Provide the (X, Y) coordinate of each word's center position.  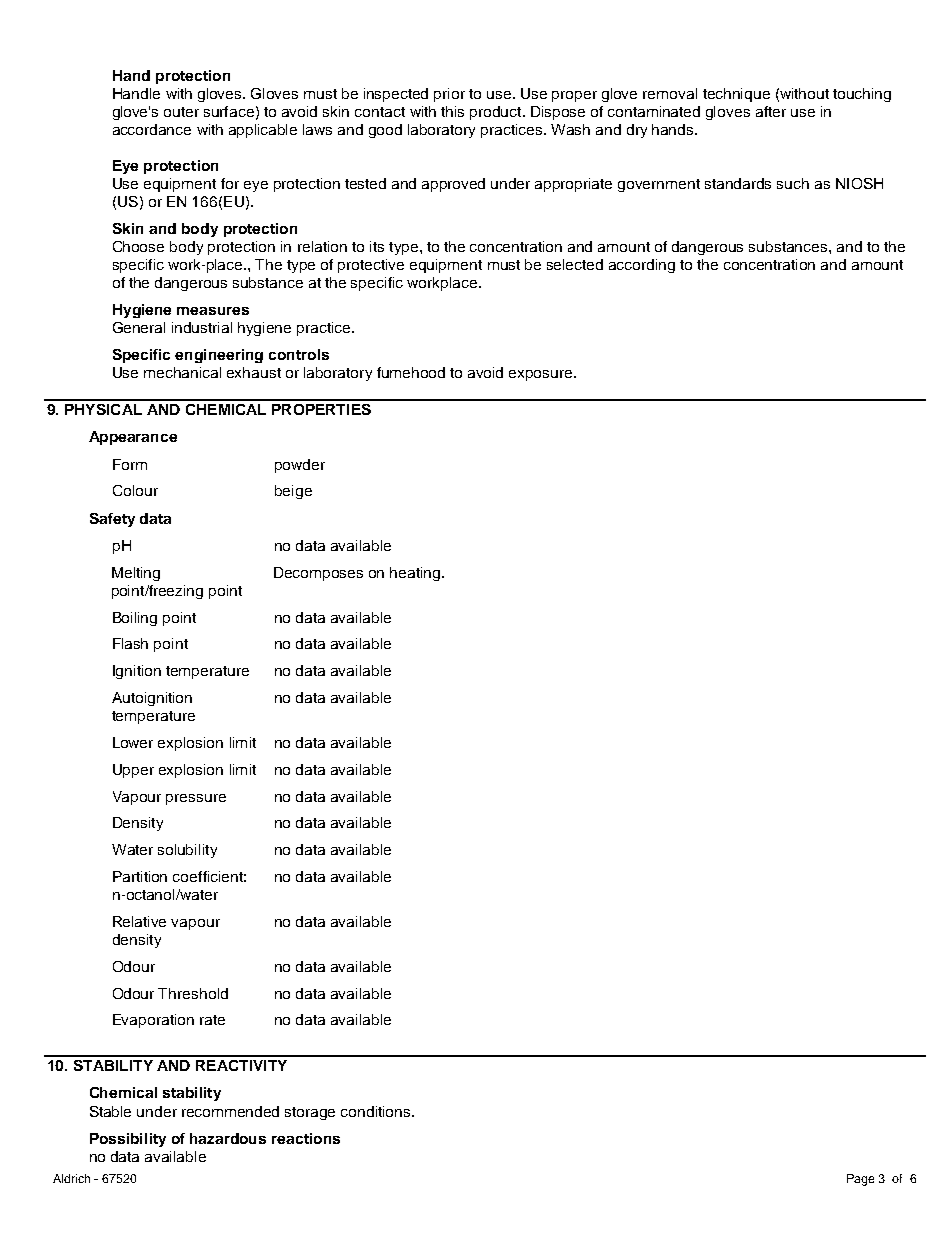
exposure (542, 375)
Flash (130, 643)
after (771, 111)
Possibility (128, 1140)
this (452, 111)
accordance (152, 129)
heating (416, 574)
